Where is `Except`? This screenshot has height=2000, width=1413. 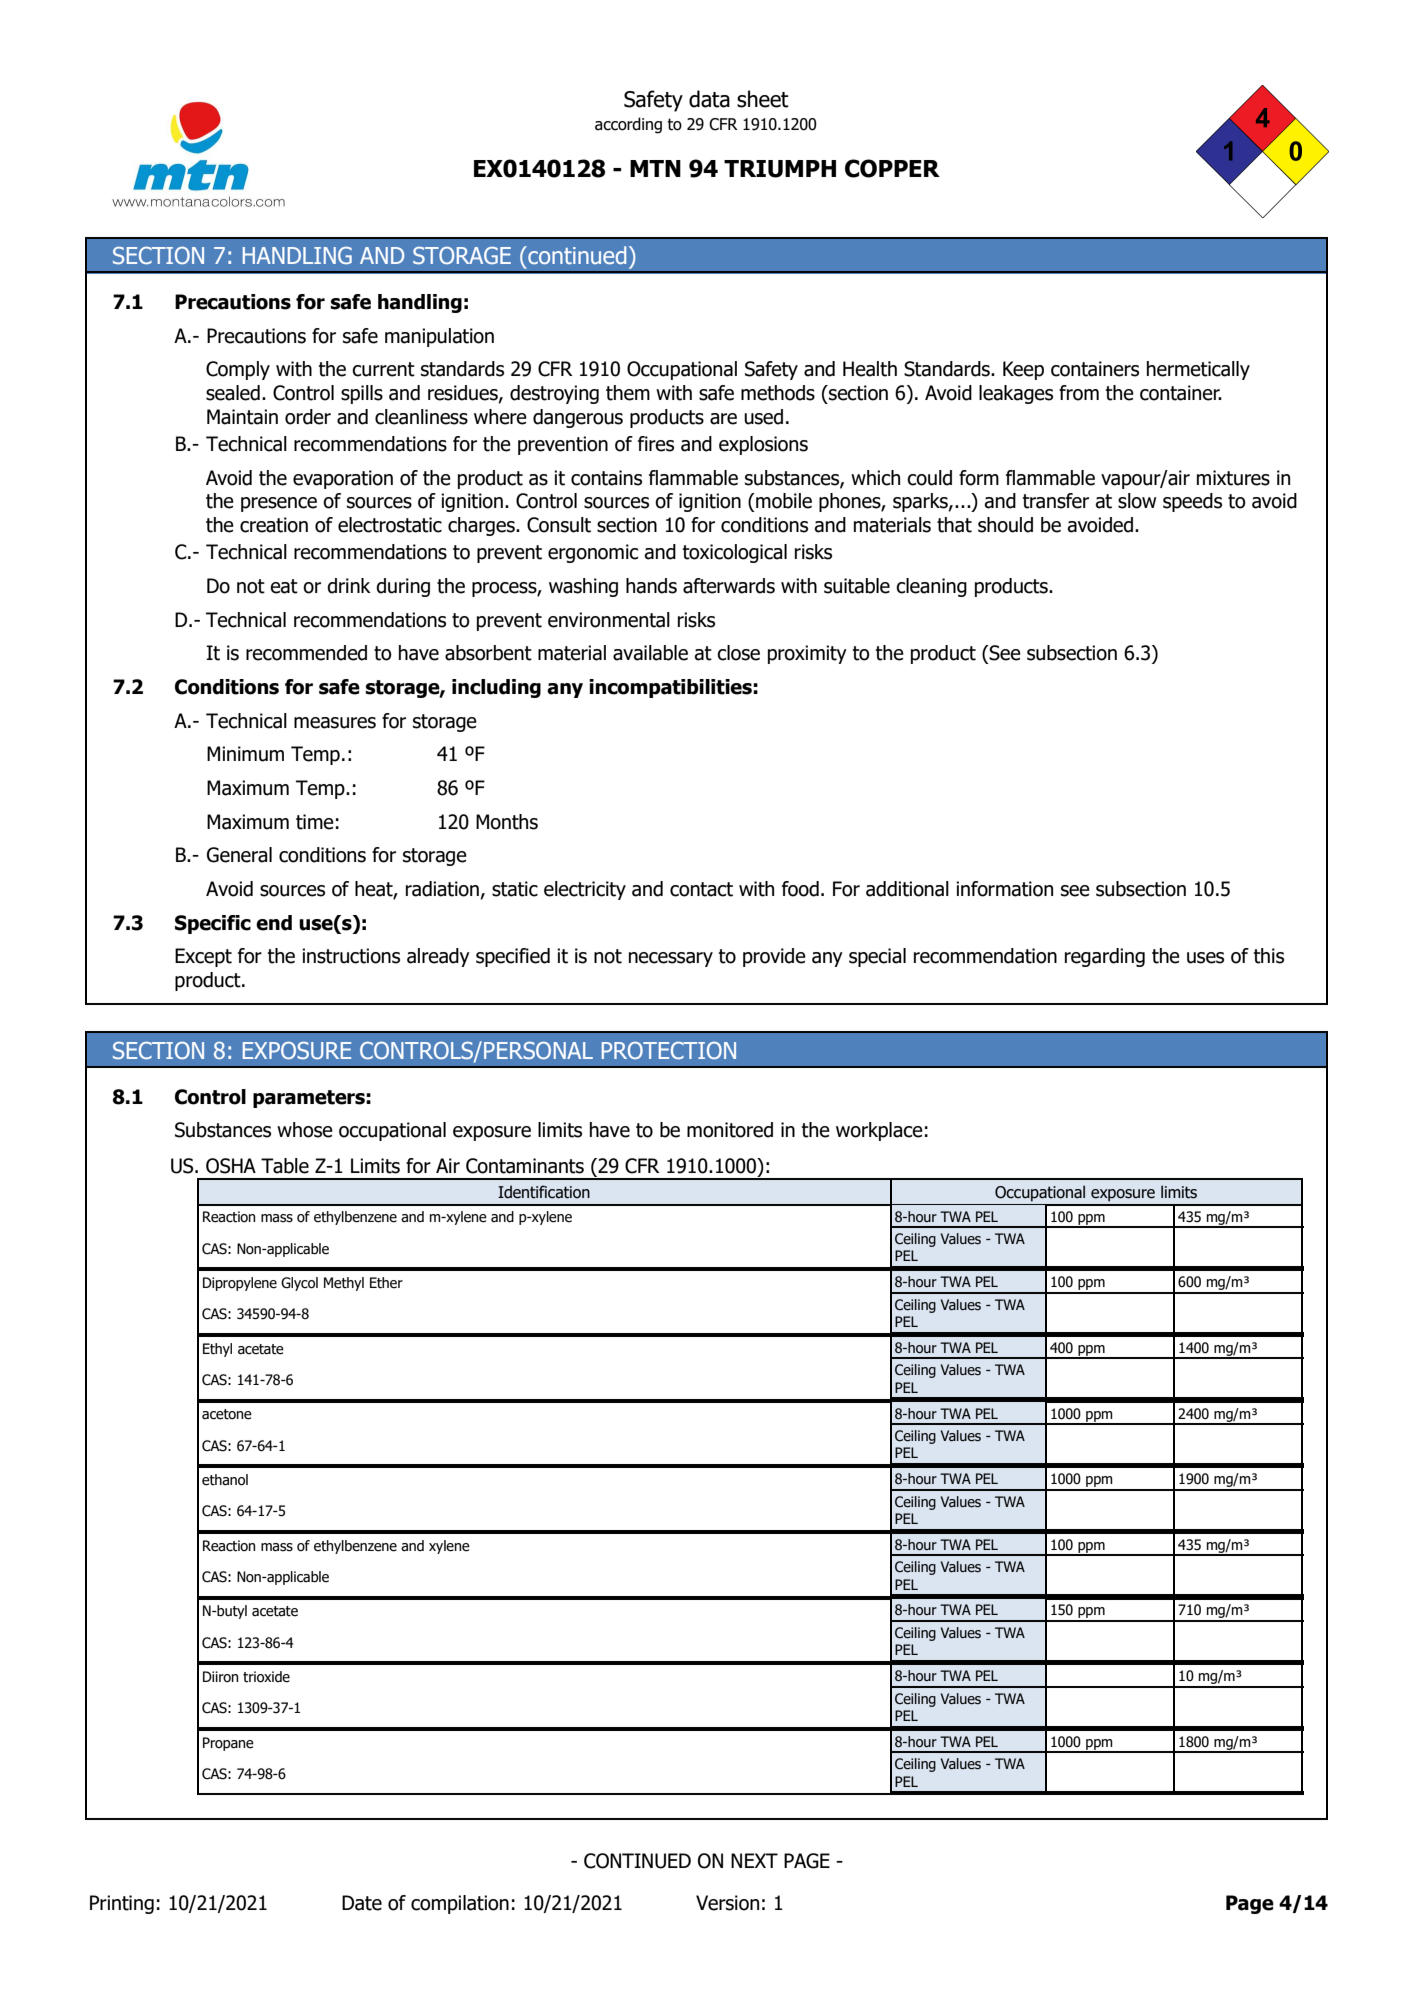 Except is located at coordinates (203, 957).
